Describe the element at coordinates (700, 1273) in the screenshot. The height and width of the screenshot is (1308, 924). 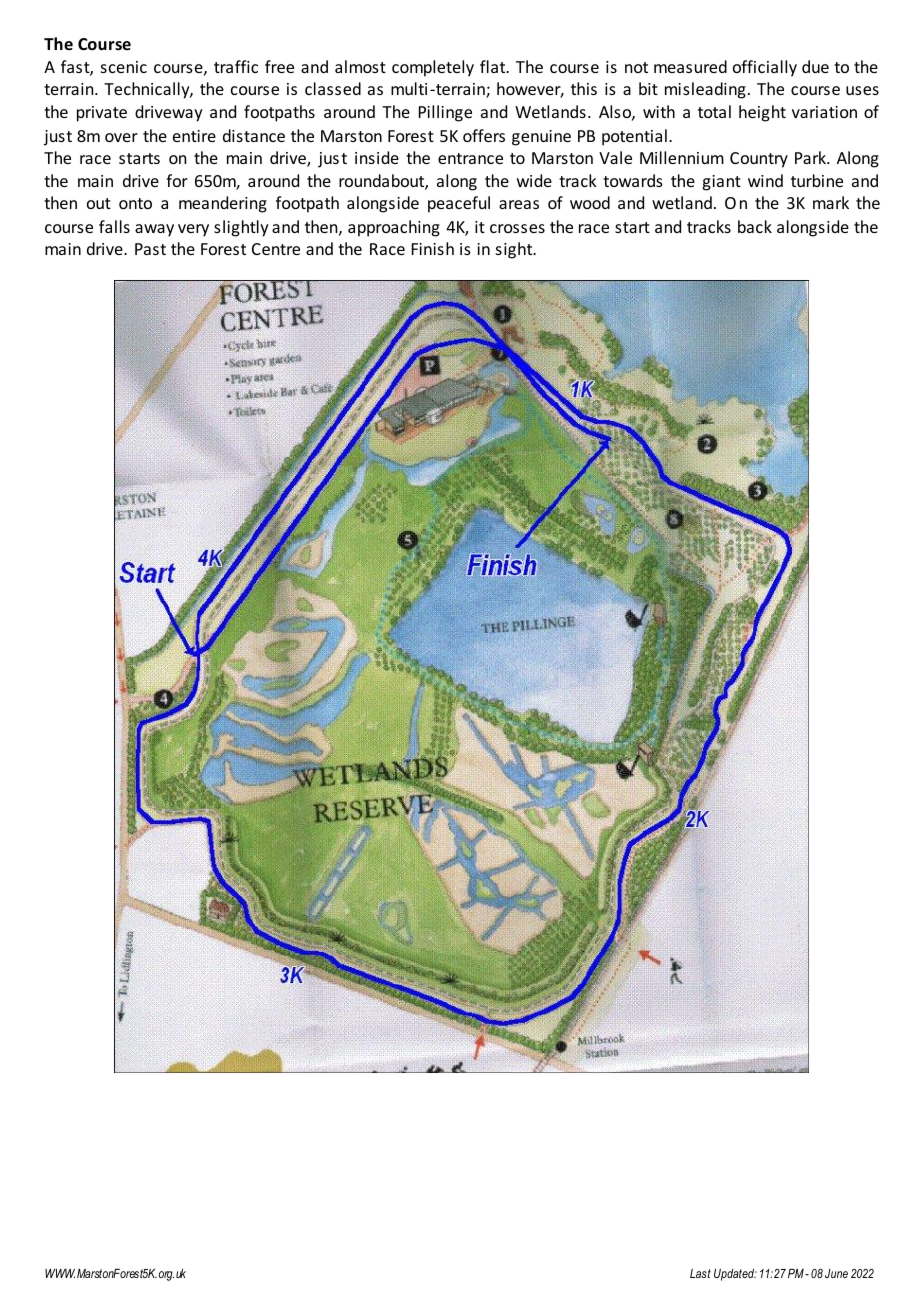
I see `Last` at that location.
